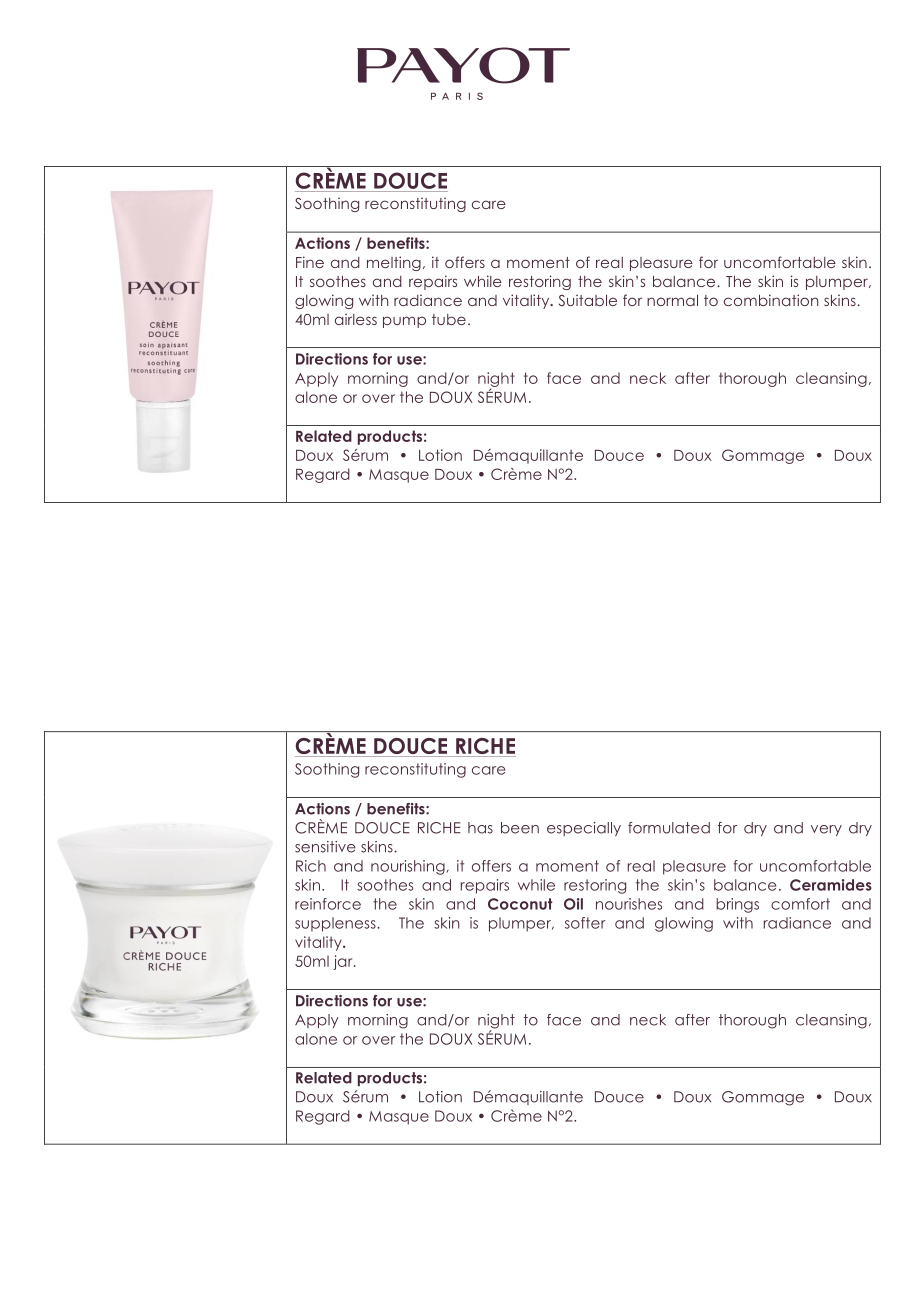  What do you see at coordinates (771, 300) in the page?
I see `combination` at bounding box center [771, 300].
